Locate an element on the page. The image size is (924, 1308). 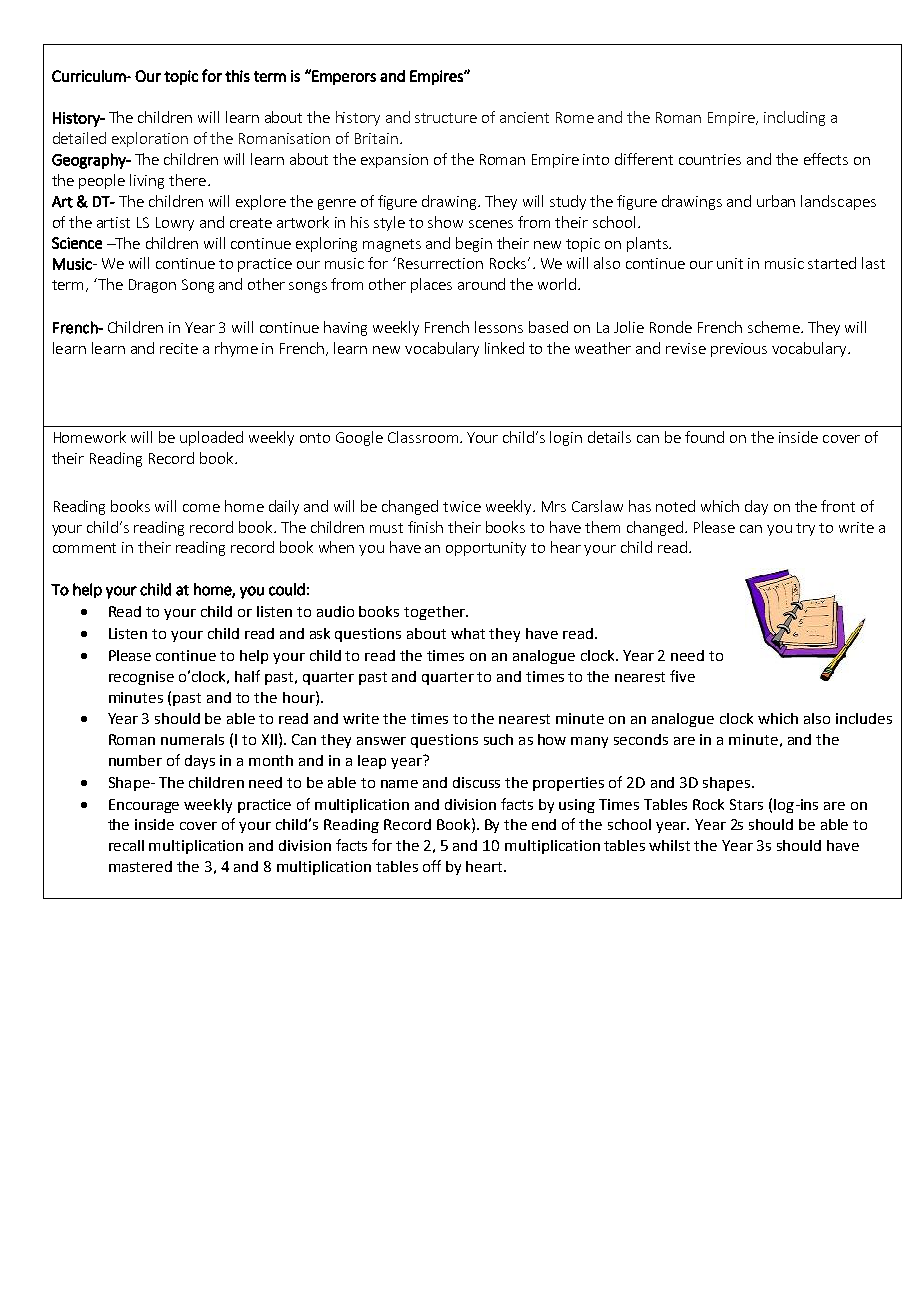
five is located at coordinates (682, 676).
